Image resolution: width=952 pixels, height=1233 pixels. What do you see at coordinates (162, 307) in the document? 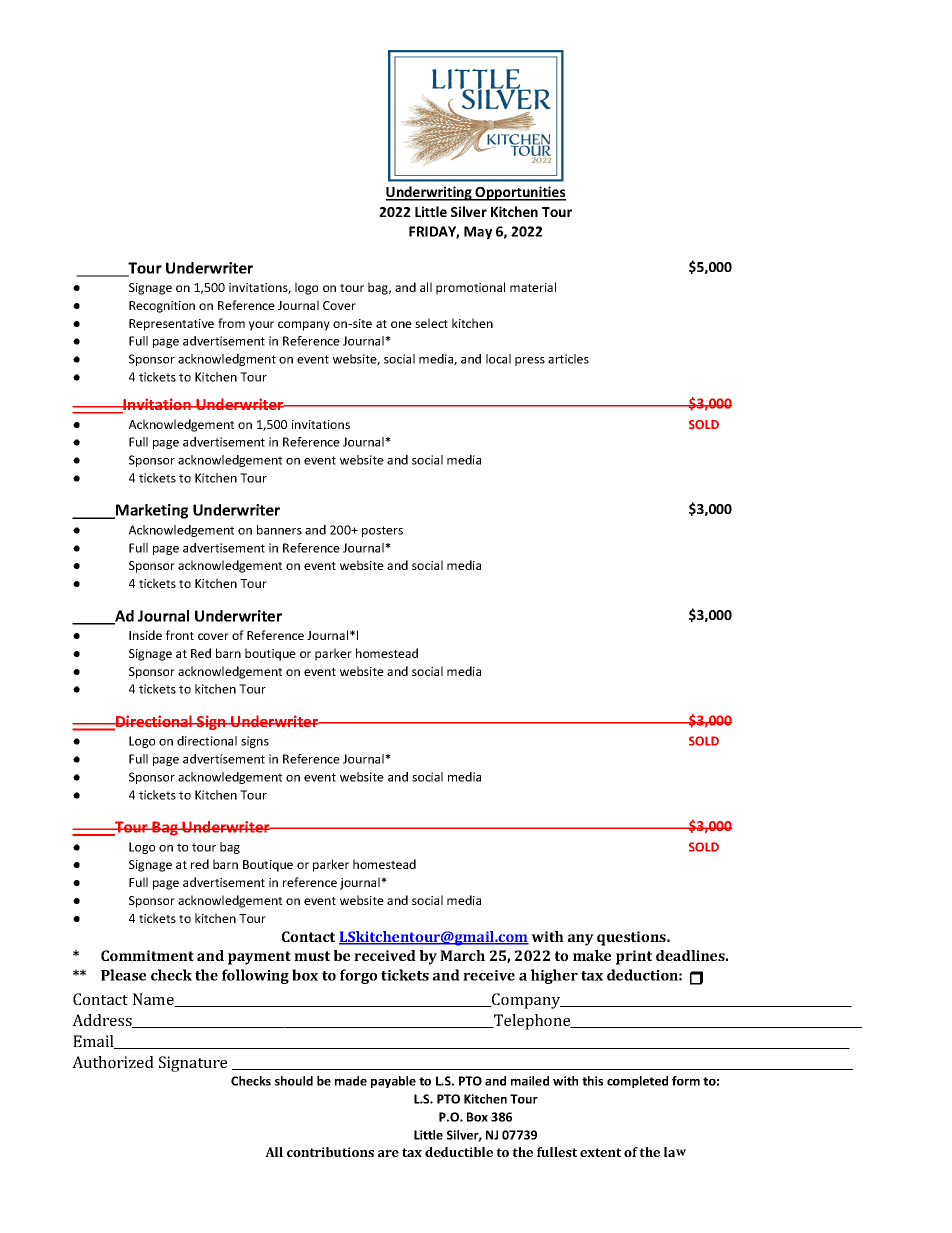
I see `Recognition` at bounding box center [162, 307].
